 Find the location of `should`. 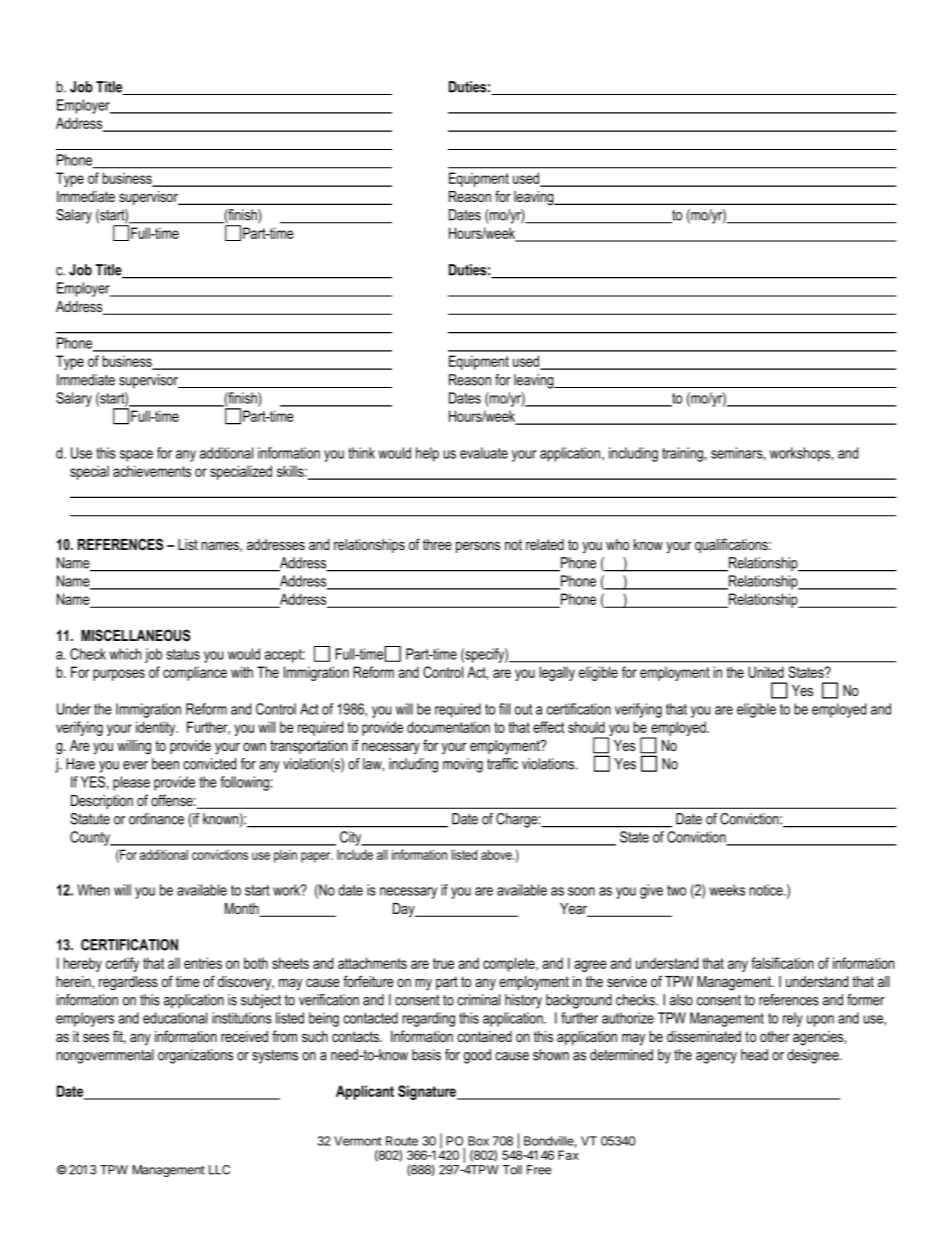

should is located at coordinates (586, 727).
